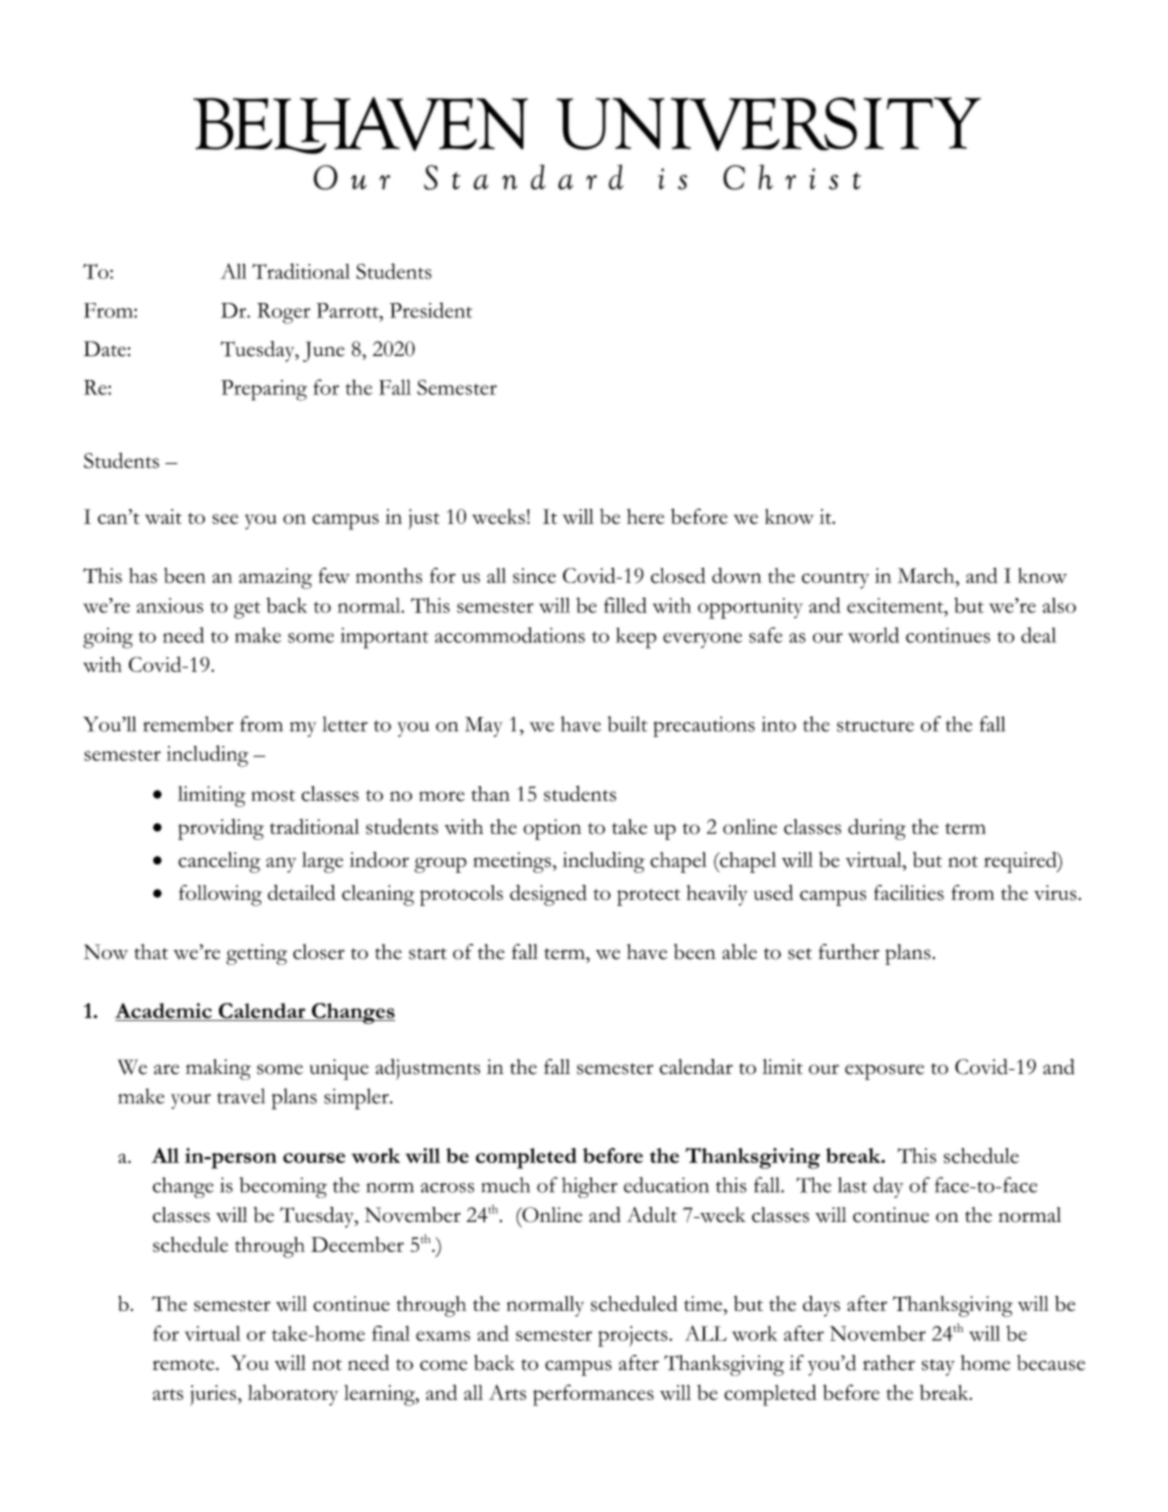 This screenshot has height=1512, width=1168. I want to click on exposure, so click(884, 1072).
